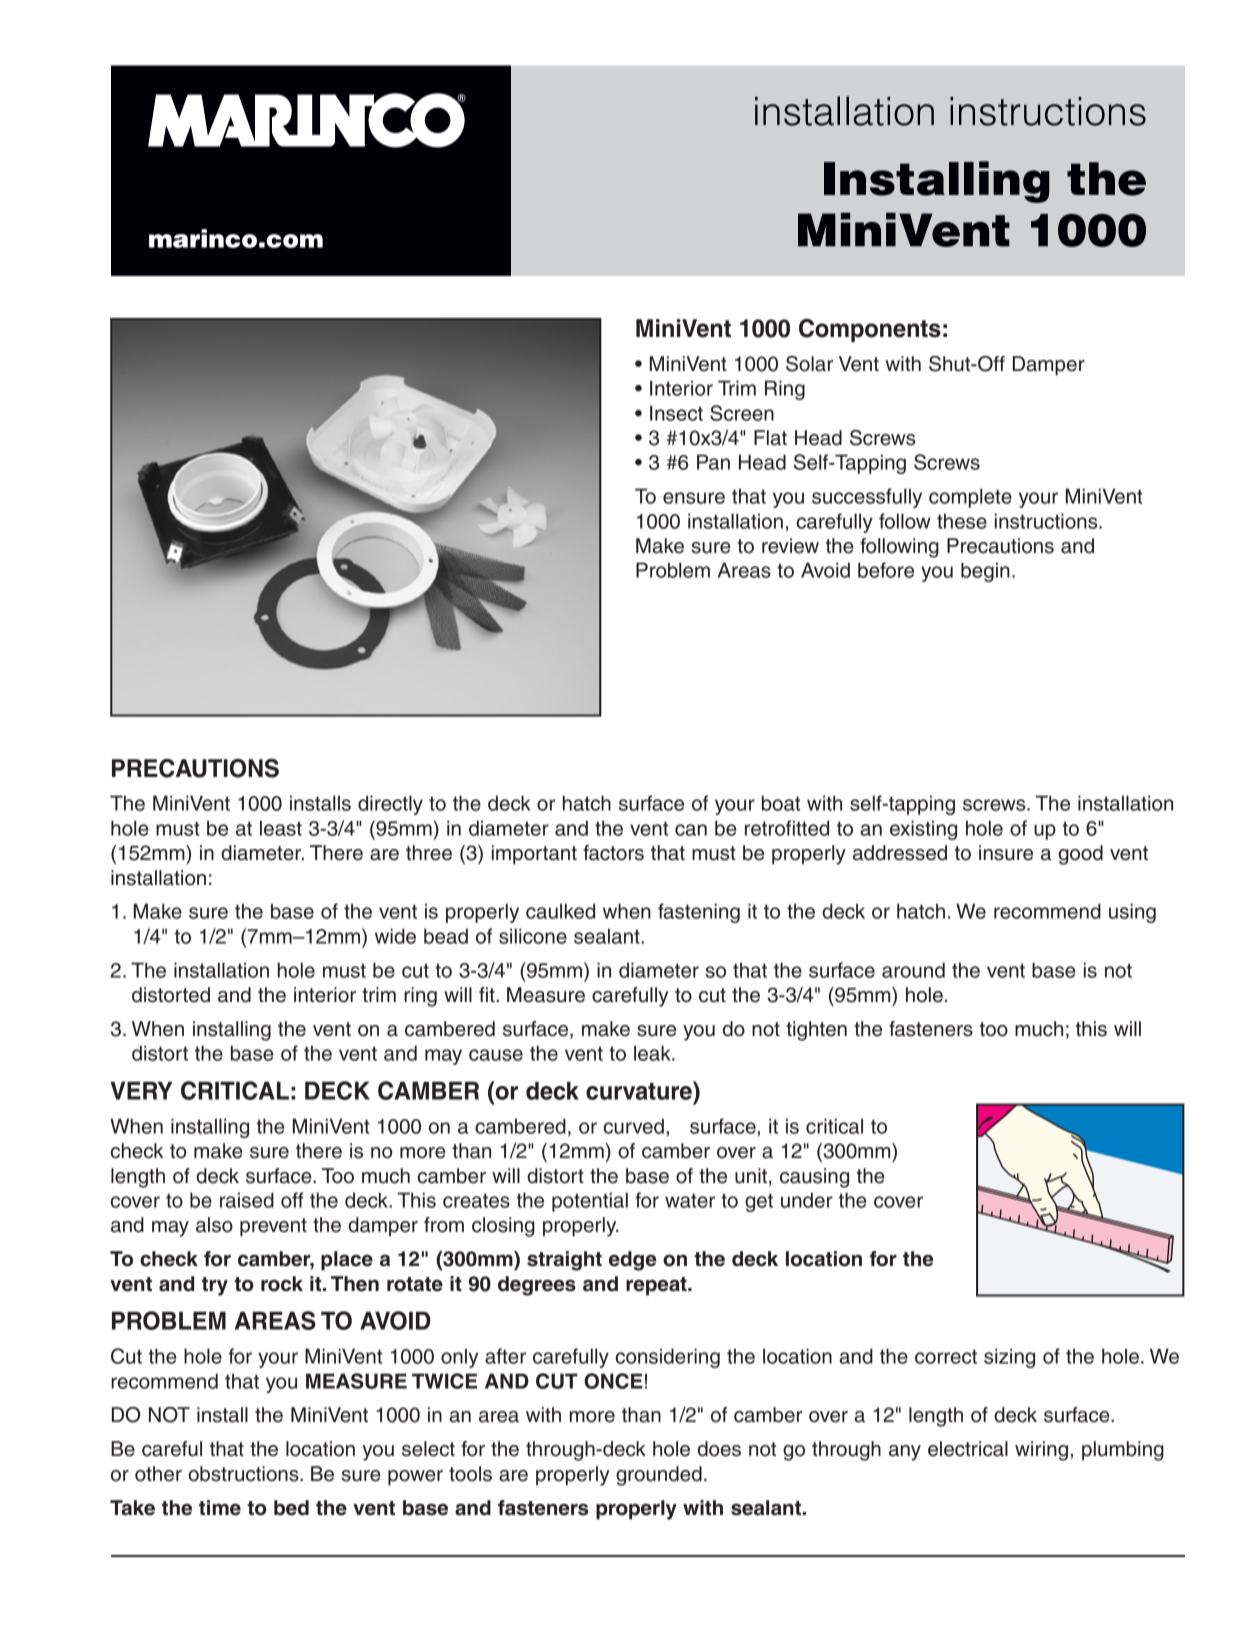  I want to click on wide, so click(395, 936).
